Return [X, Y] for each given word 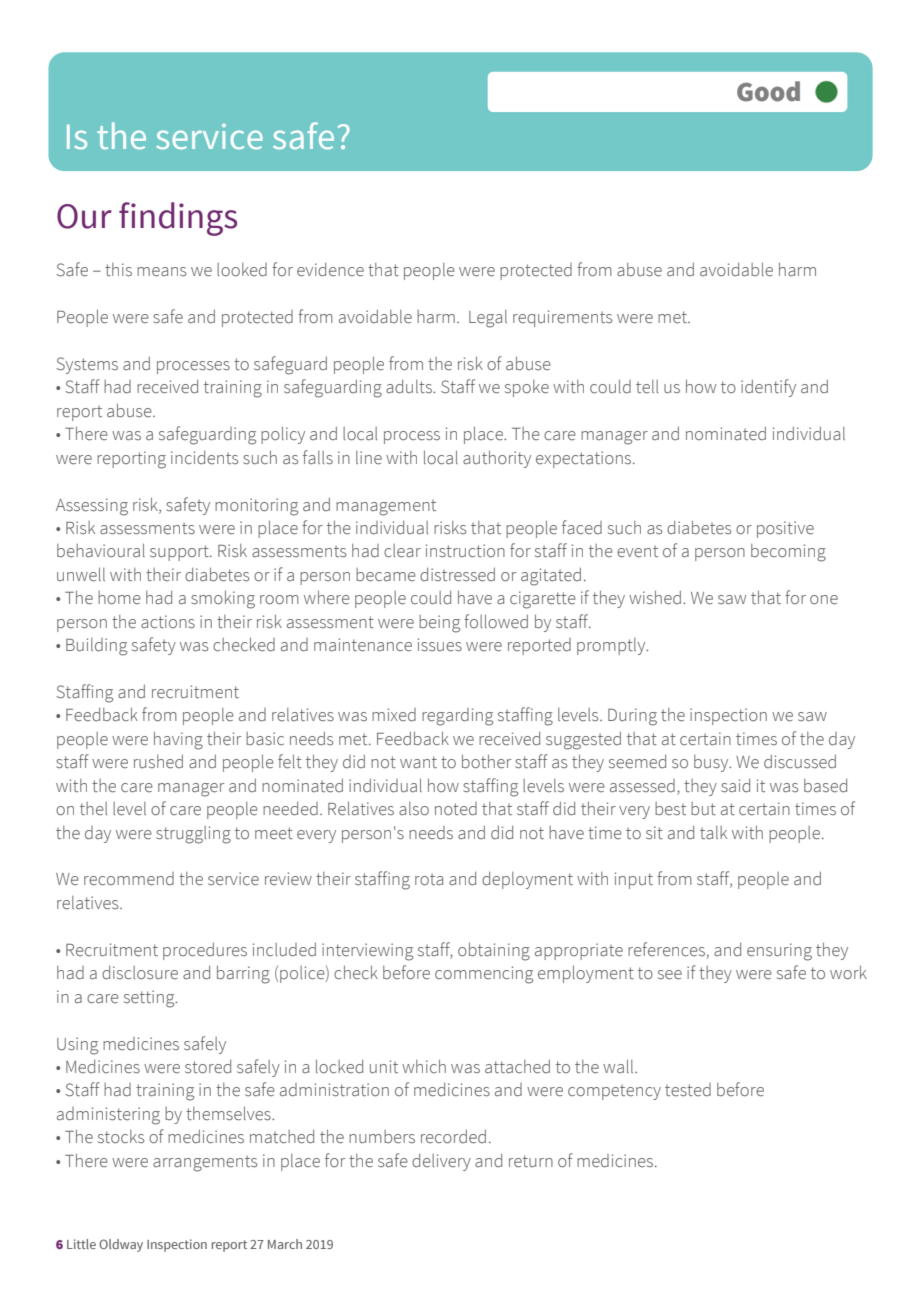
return [531, 1161]
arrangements [205, 1164]
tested [688, 1090]
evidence [330, 270]
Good [768, 91]
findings [178, 219]
